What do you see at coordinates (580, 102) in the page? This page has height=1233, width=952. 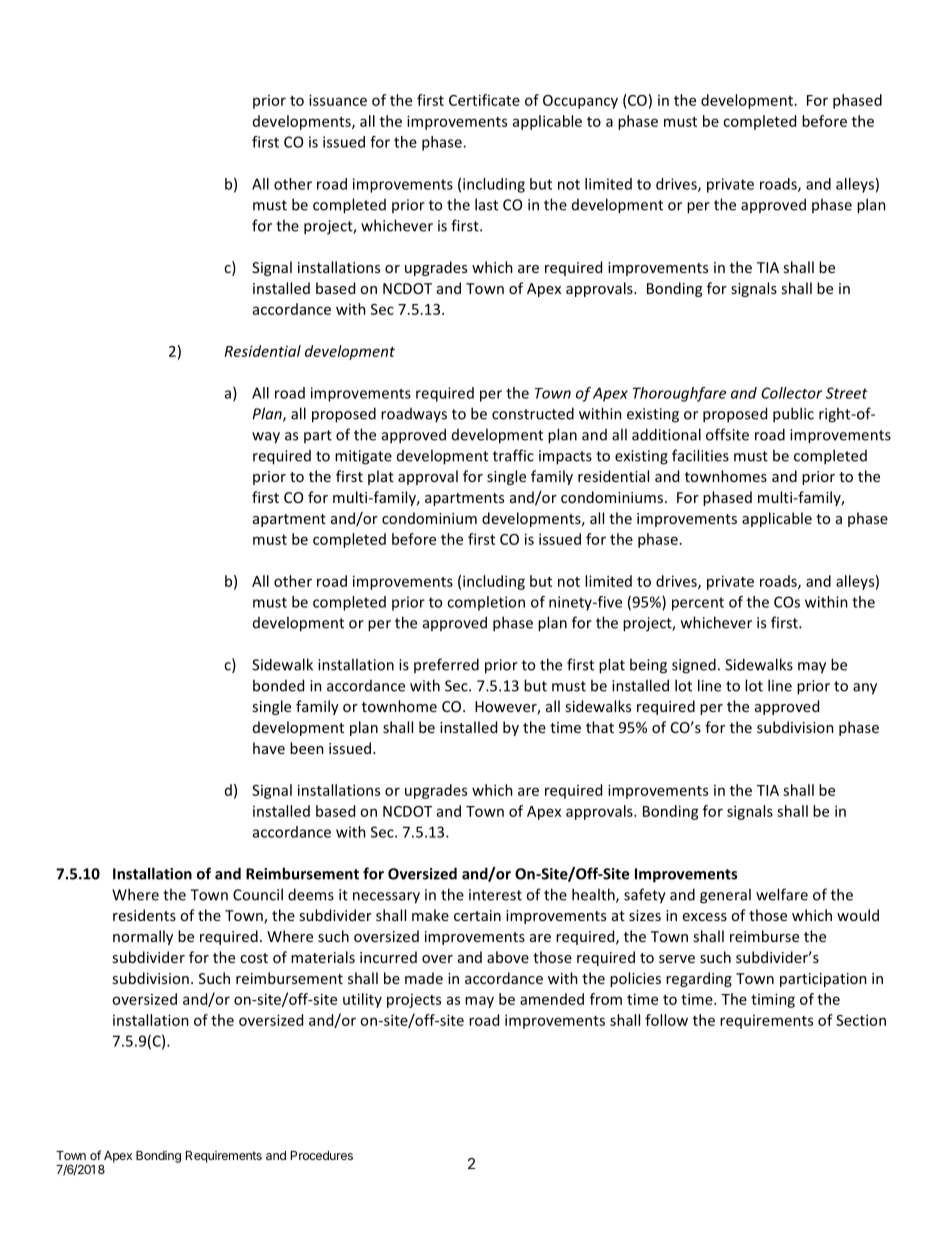 I see `Occupancy` at bounding box center [580, 102].
